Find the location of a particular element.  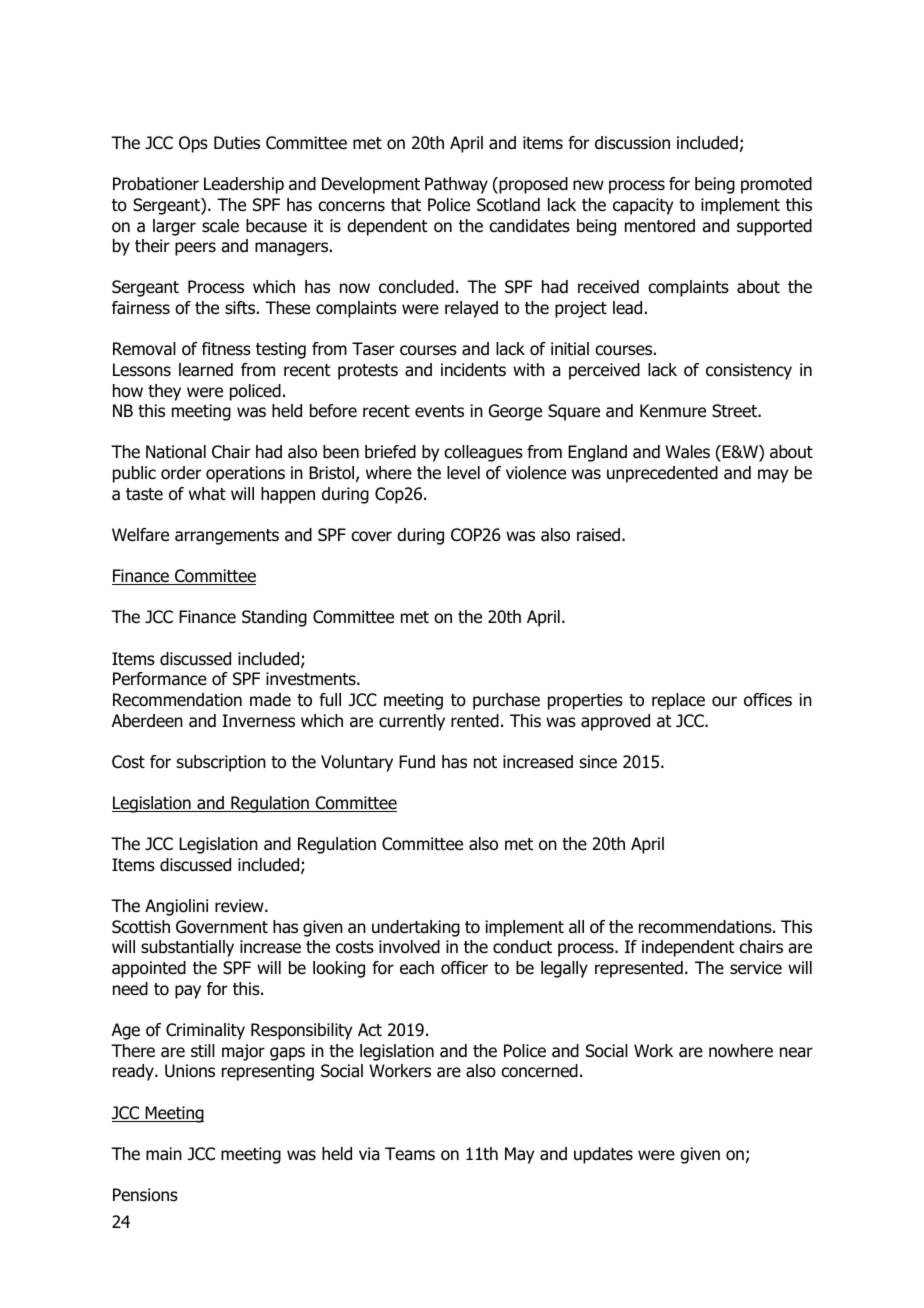

Street is located at coordinates (735, 411).
